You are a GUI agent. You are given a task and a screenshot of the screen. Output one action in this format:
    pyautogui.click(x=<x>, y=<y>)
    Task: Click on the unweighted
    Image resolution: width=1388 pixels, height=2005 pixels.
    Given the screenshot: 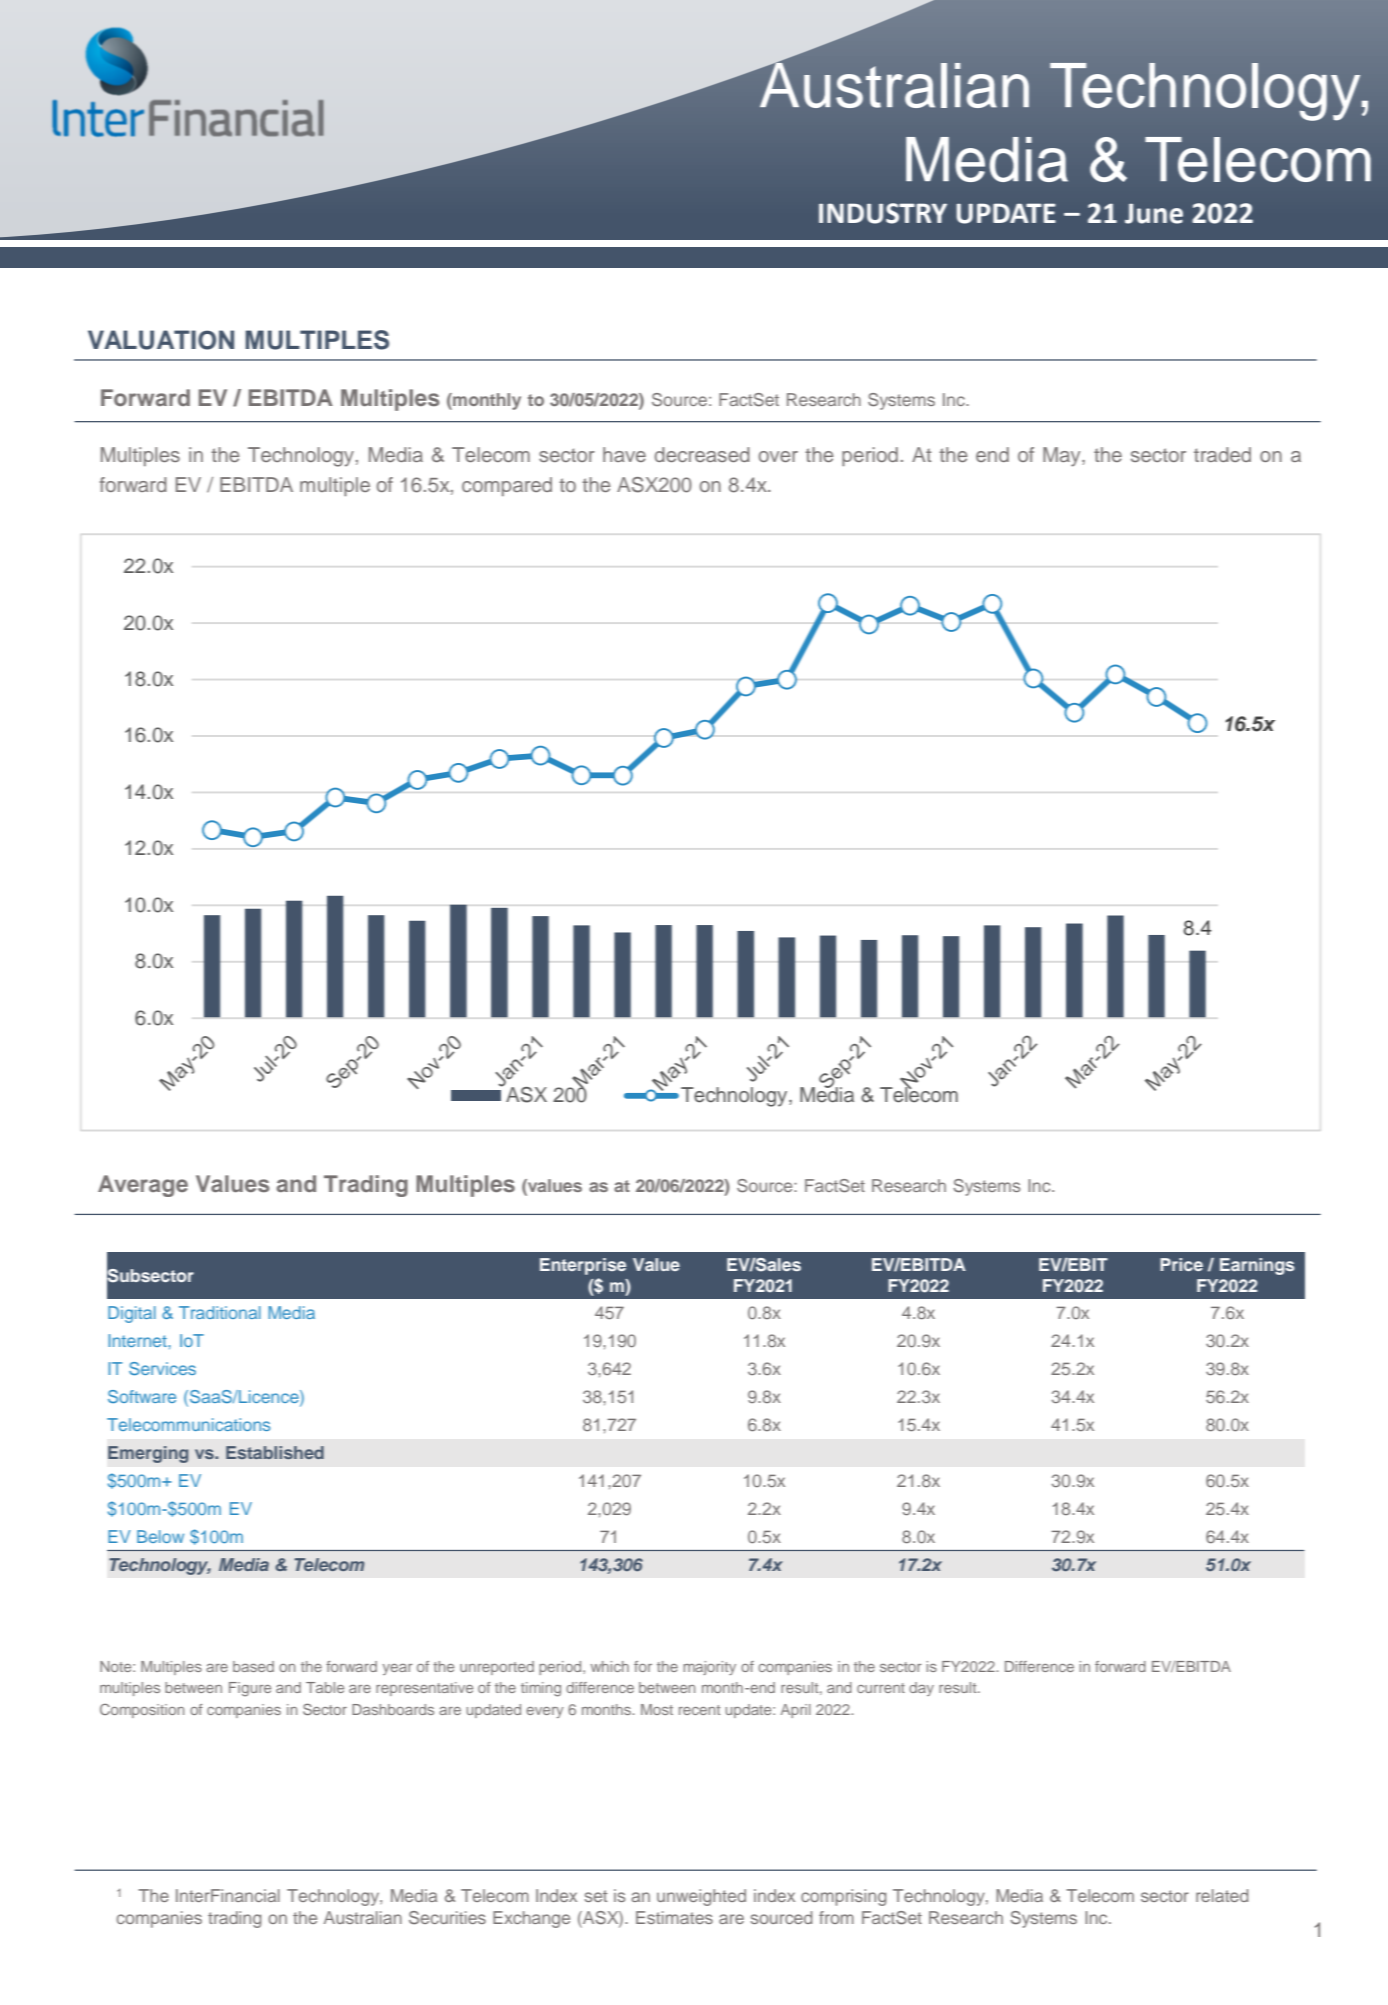 What is the action you would take?
    pyautogui.click(x=701, y=1897)
